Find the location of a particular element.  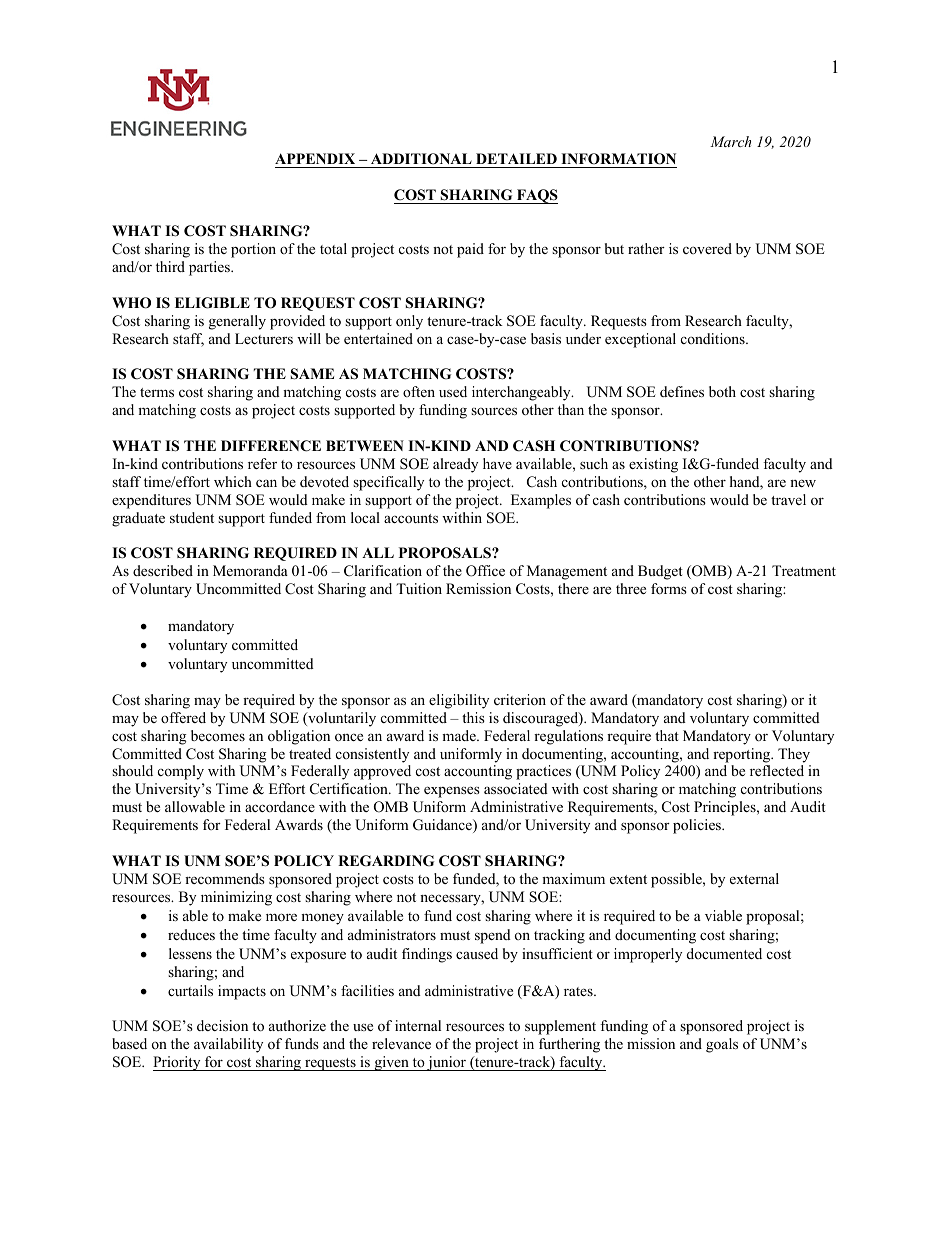

junior is located at coordinates (446, 1063).
